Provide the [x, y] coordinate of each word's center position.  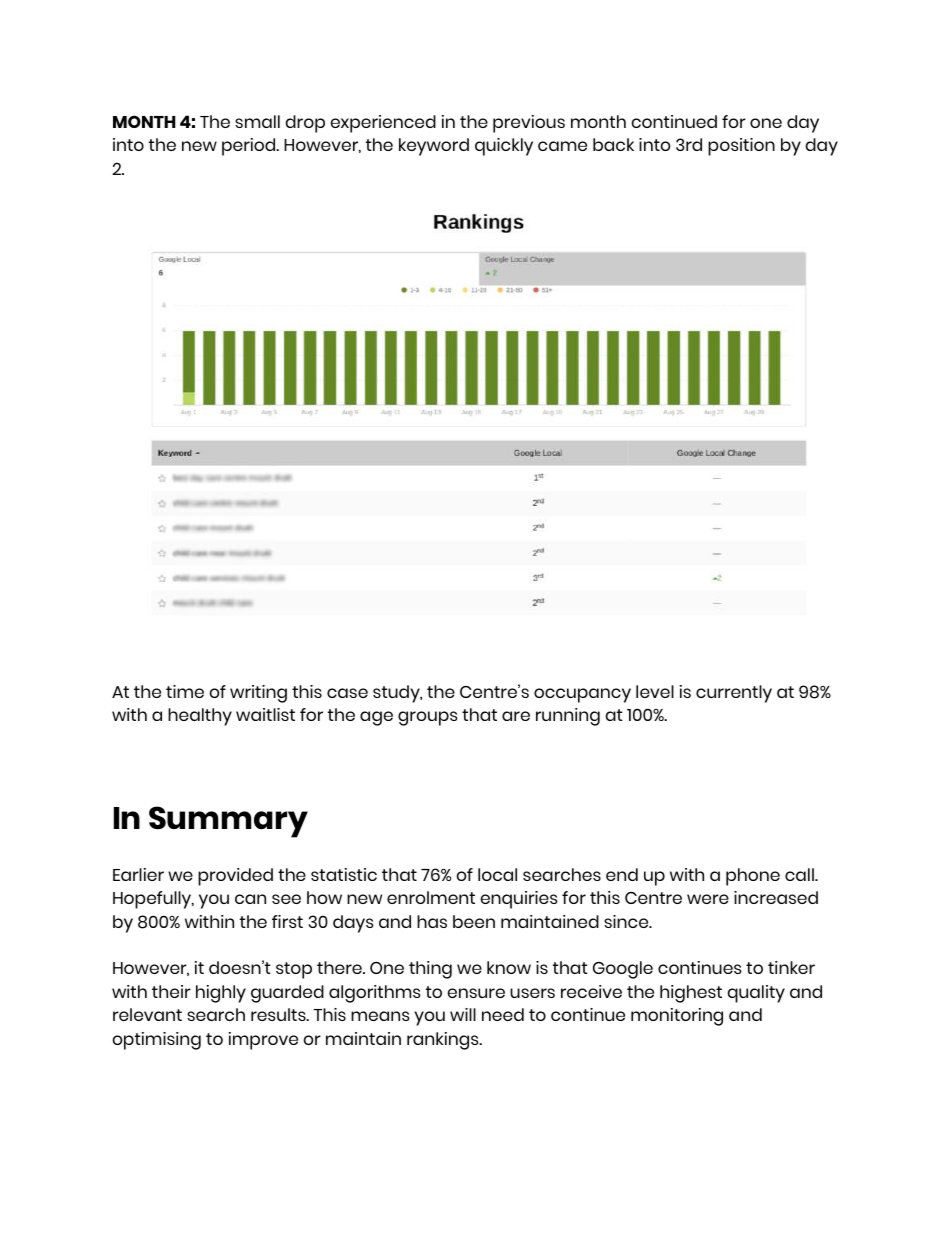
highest [691, 994]
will [463, 1014]
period [250, 147]
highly [221, 994]
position [741, 147]
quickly [504, 147]
